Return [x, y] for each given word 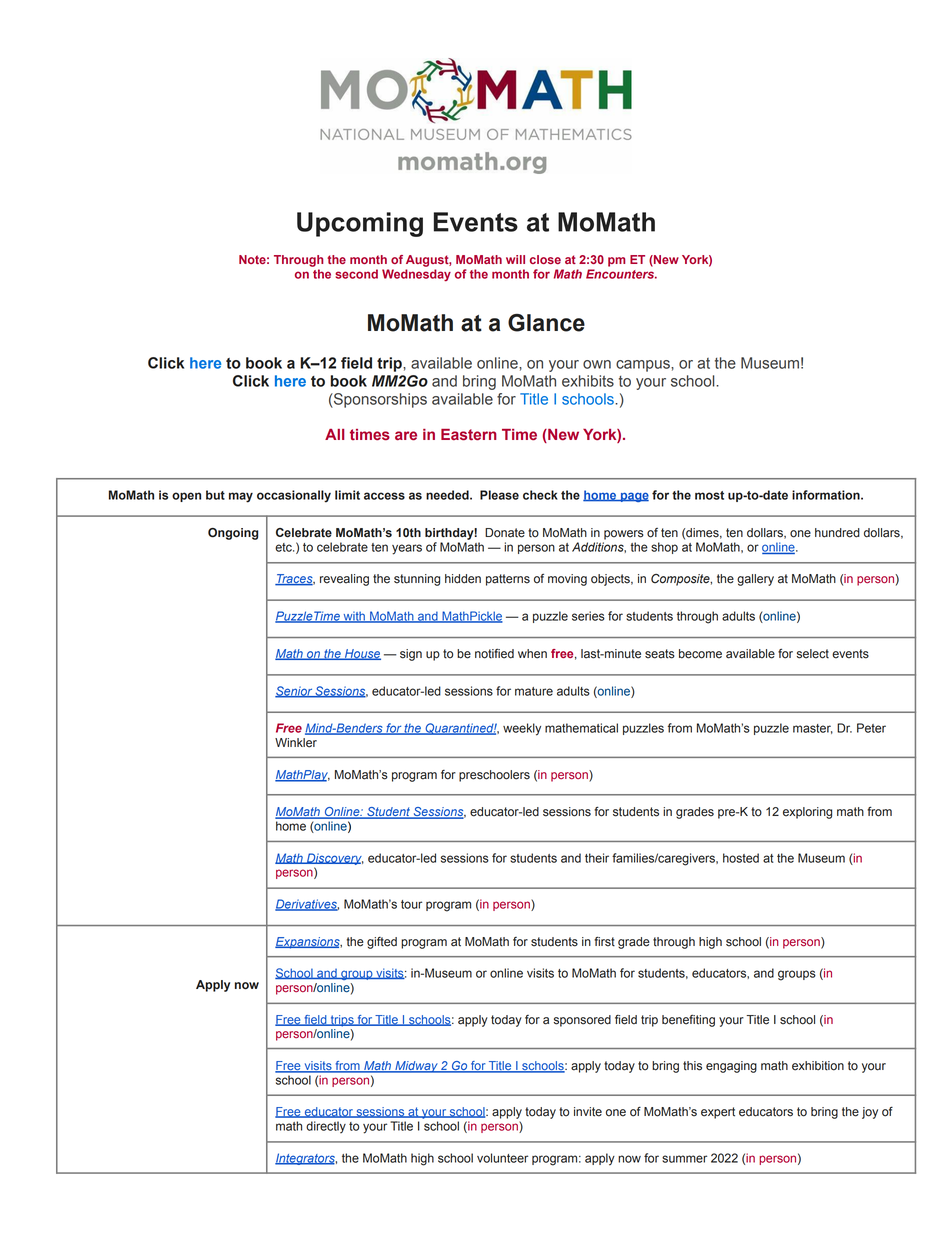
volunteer [502, 1158]
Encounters [621, 274]
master [813, 729]
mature [534, 691]
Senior [294, 692]
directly [326, 1127]
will [515, 259]
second [356, 274]
